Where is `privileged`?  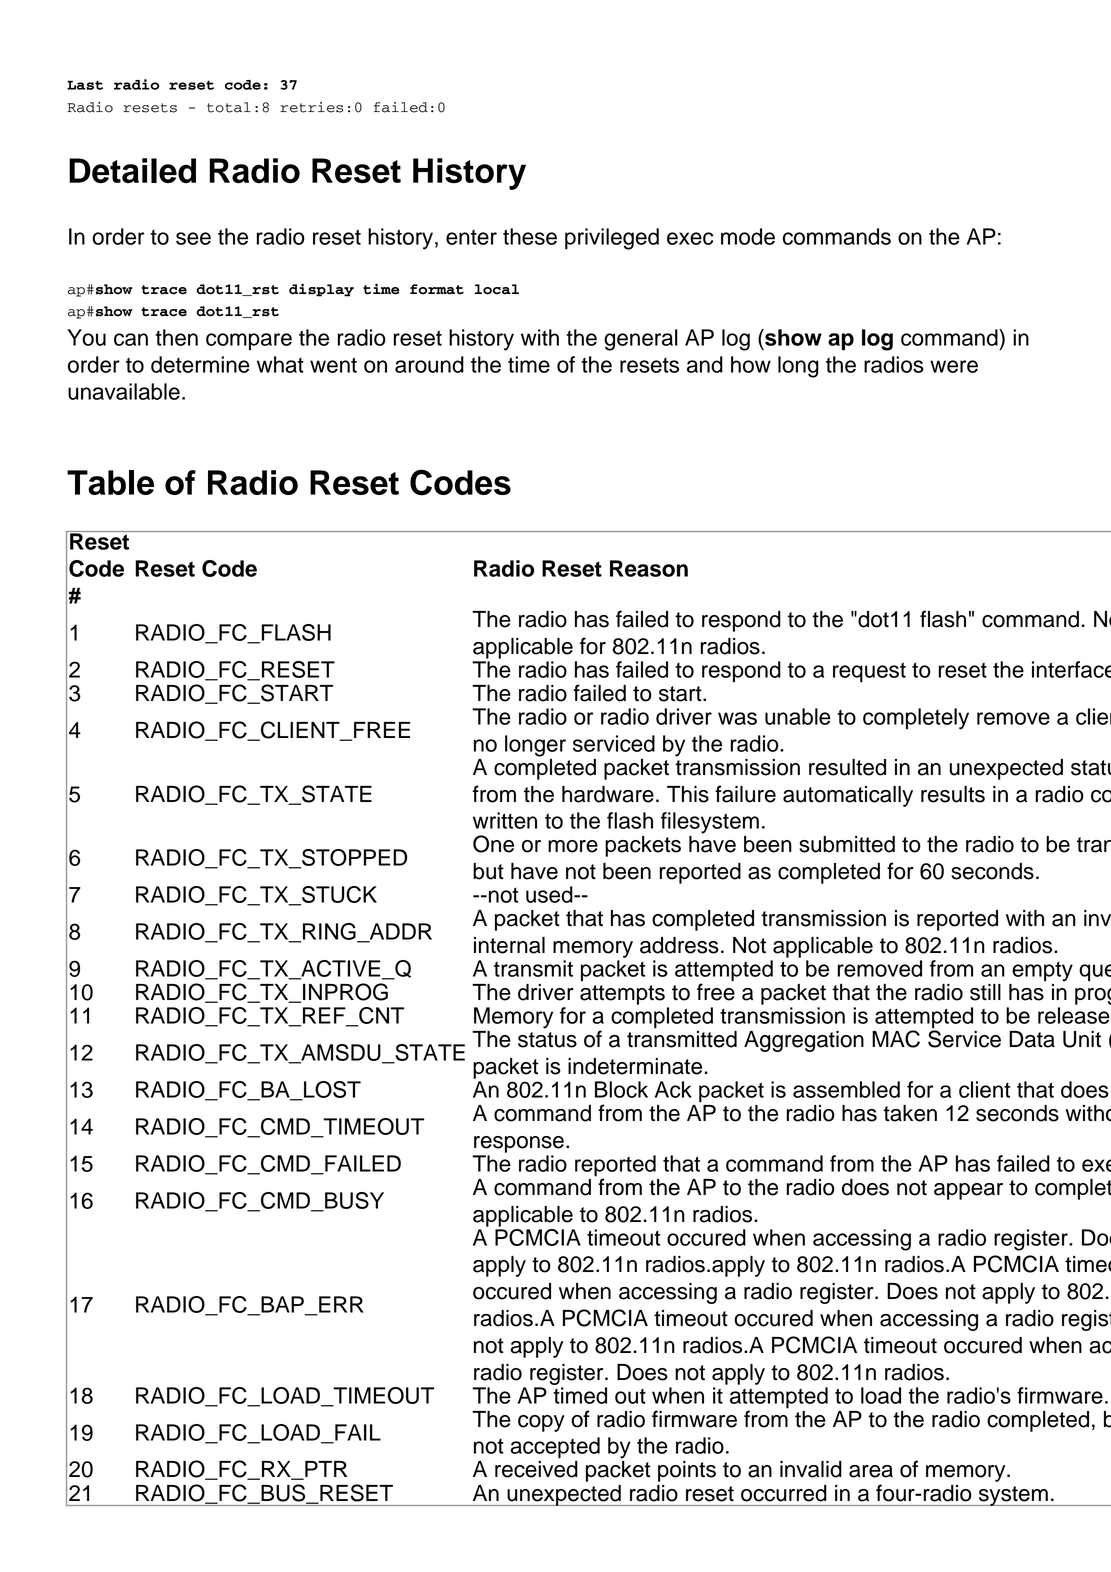
privileged is located at coordinates (612, 239).
